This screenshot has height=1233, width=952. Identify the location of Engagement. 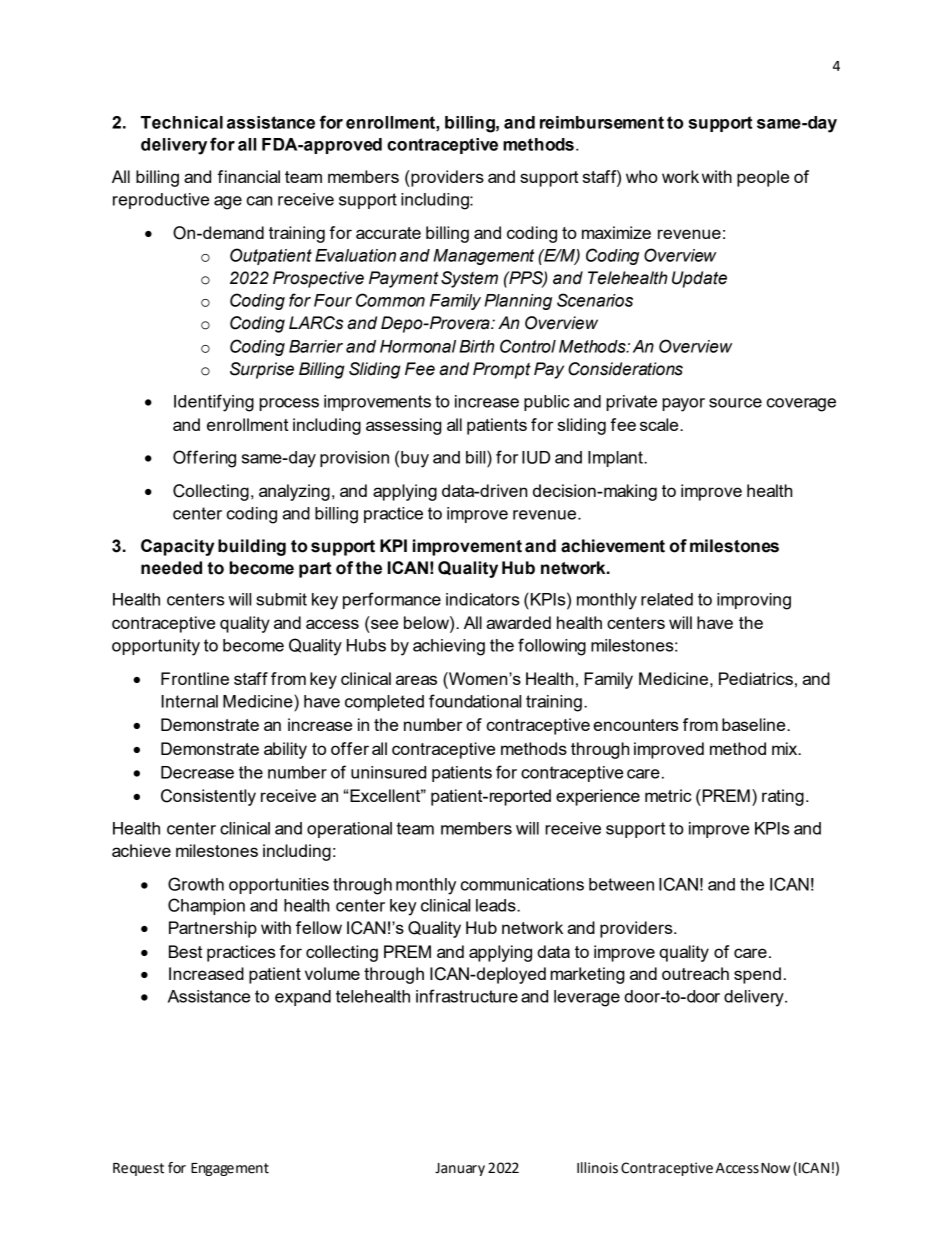
(230, 1169).
